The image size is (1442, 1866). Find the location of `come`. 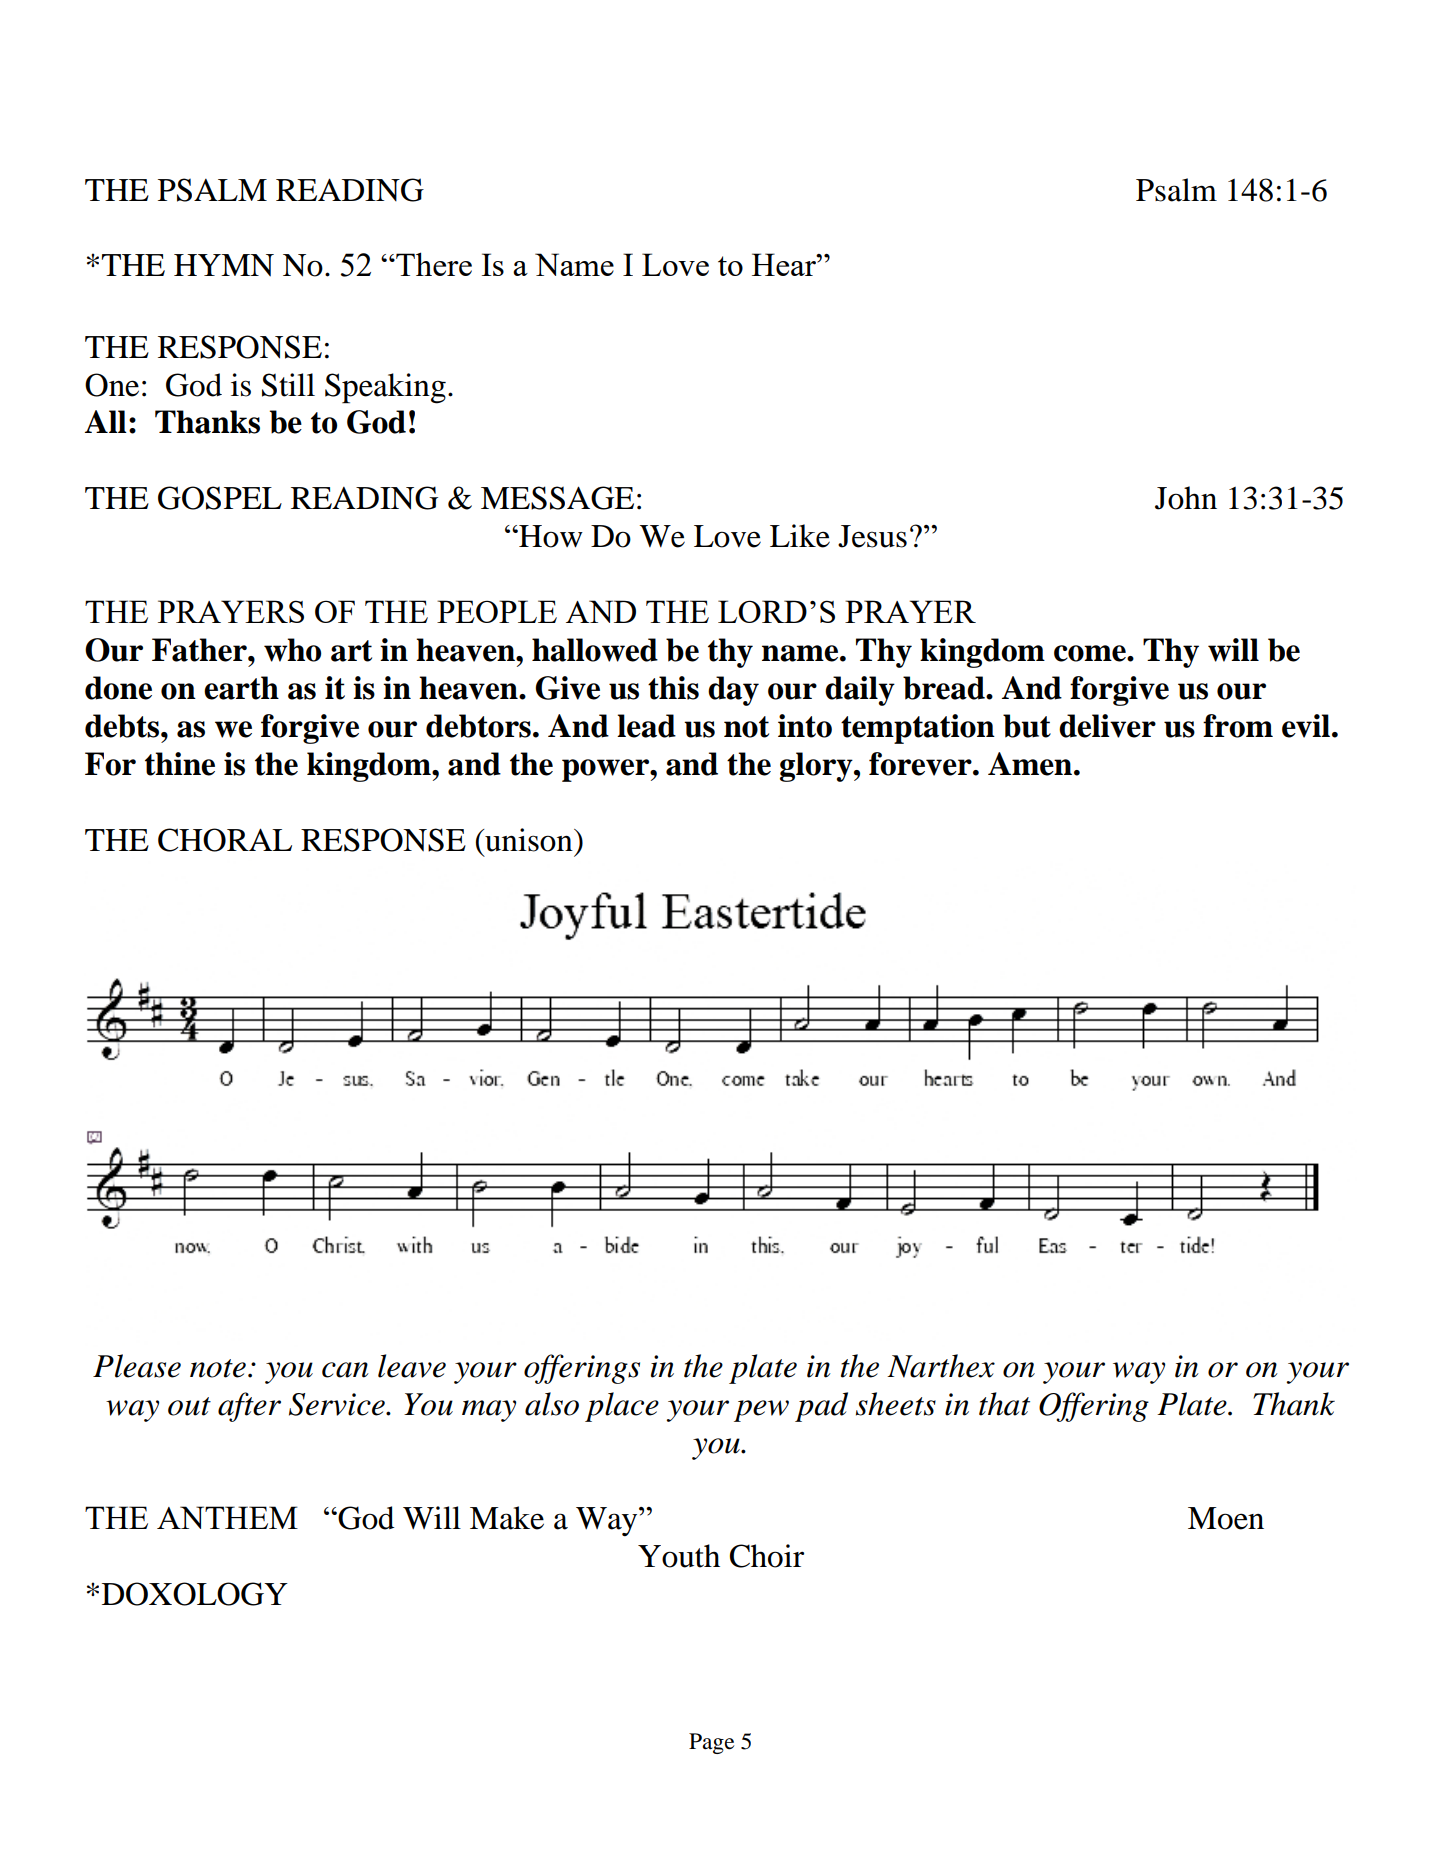

come is located at coordinates (1091, 653).
